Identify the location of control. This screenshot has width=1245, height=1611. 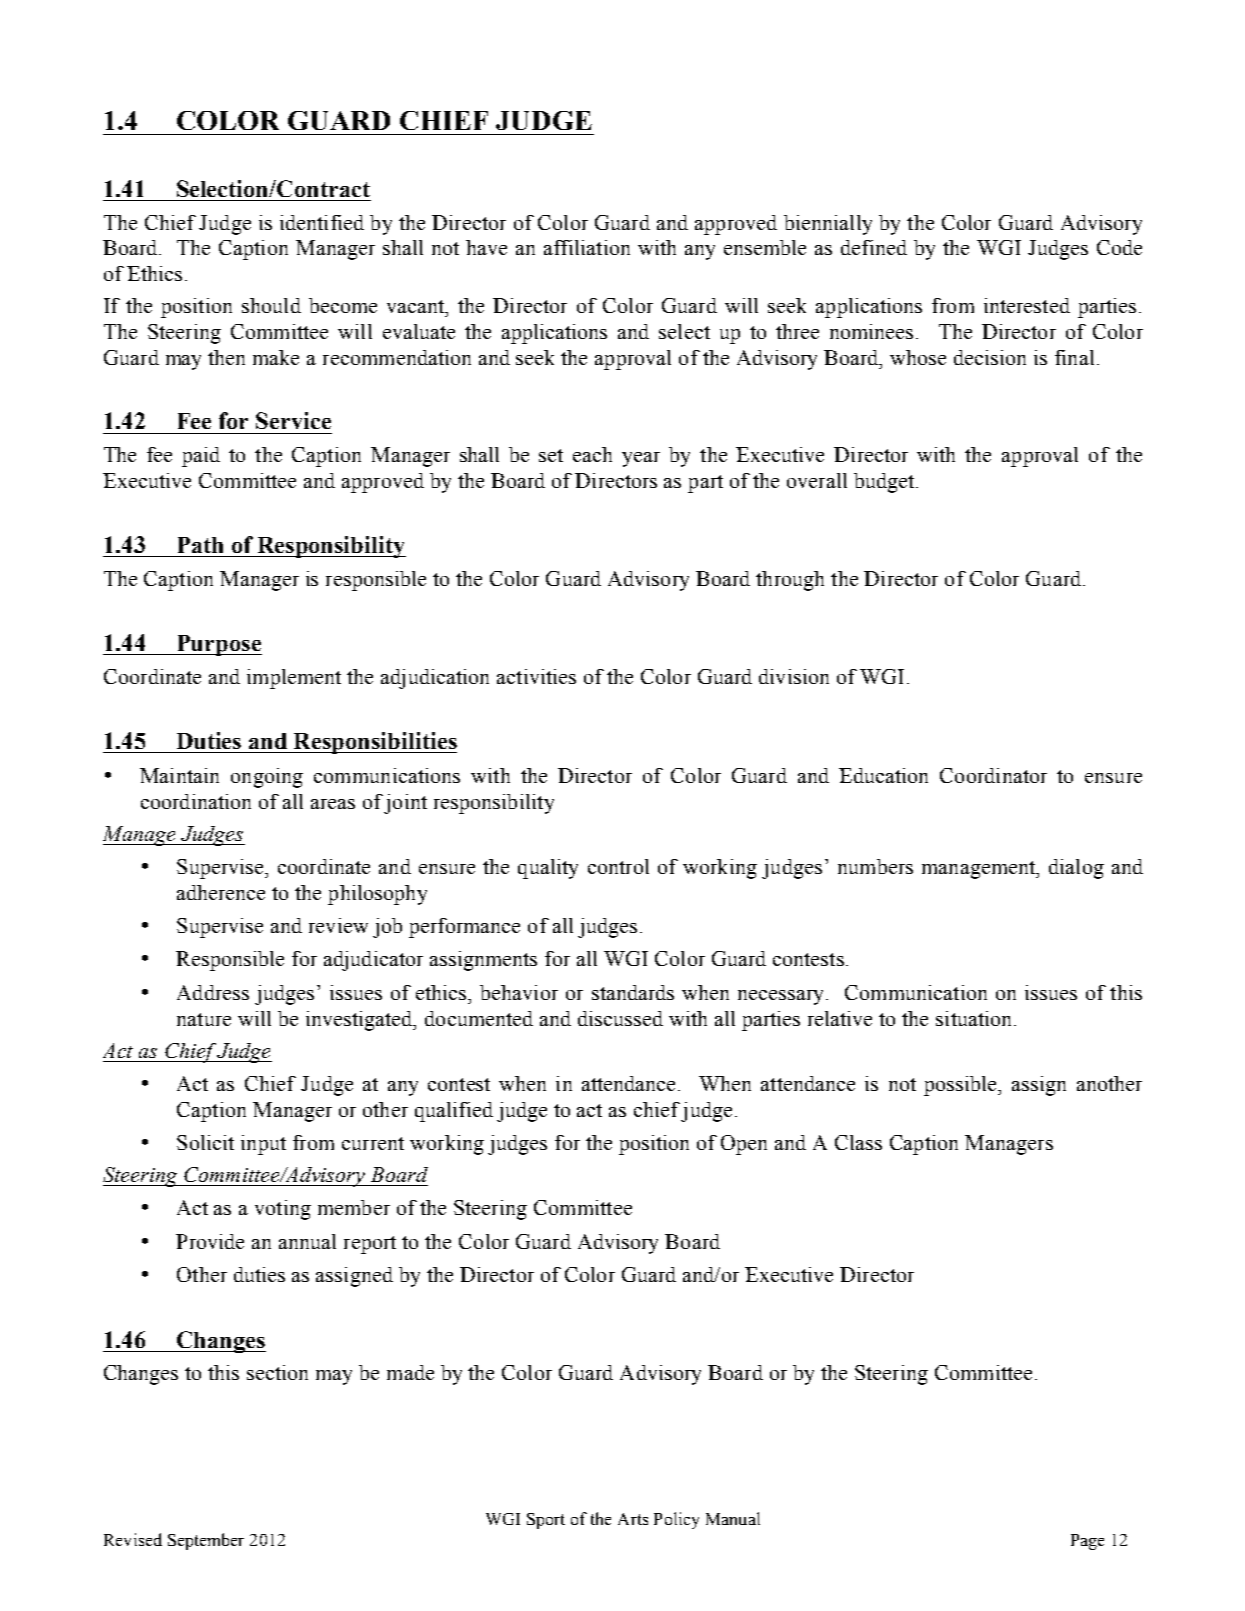
(618, 866).
